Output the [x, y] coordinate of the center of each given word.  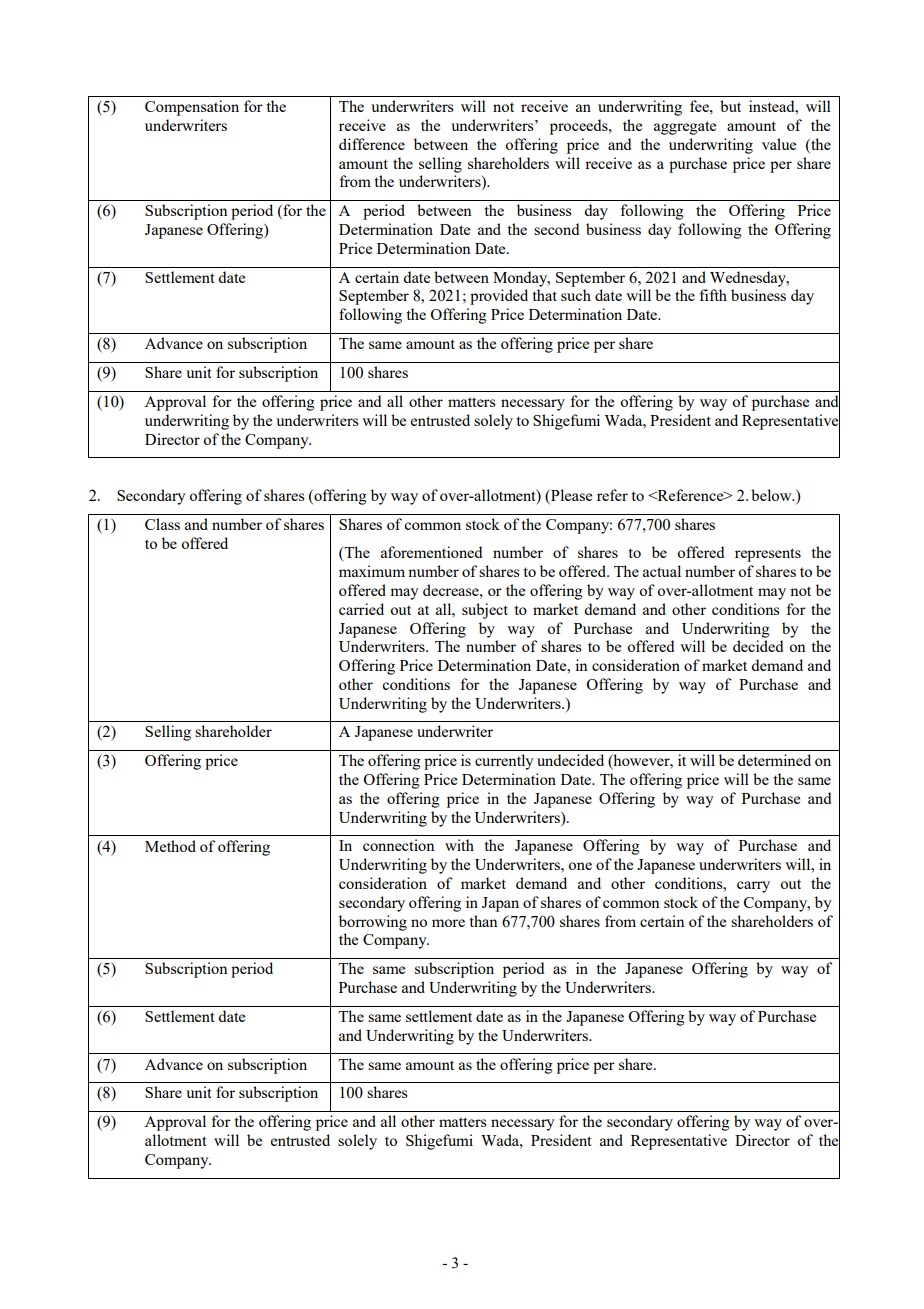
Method [170, 846]
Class [162, 524]
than [483, 921]
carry [753, 887]
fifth [713, 295]
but [730, 106]
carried [361, 609]
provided [499, 297]
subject [485, 611]
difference [372, 144]
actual [662, 571]
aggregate [685, 128]
